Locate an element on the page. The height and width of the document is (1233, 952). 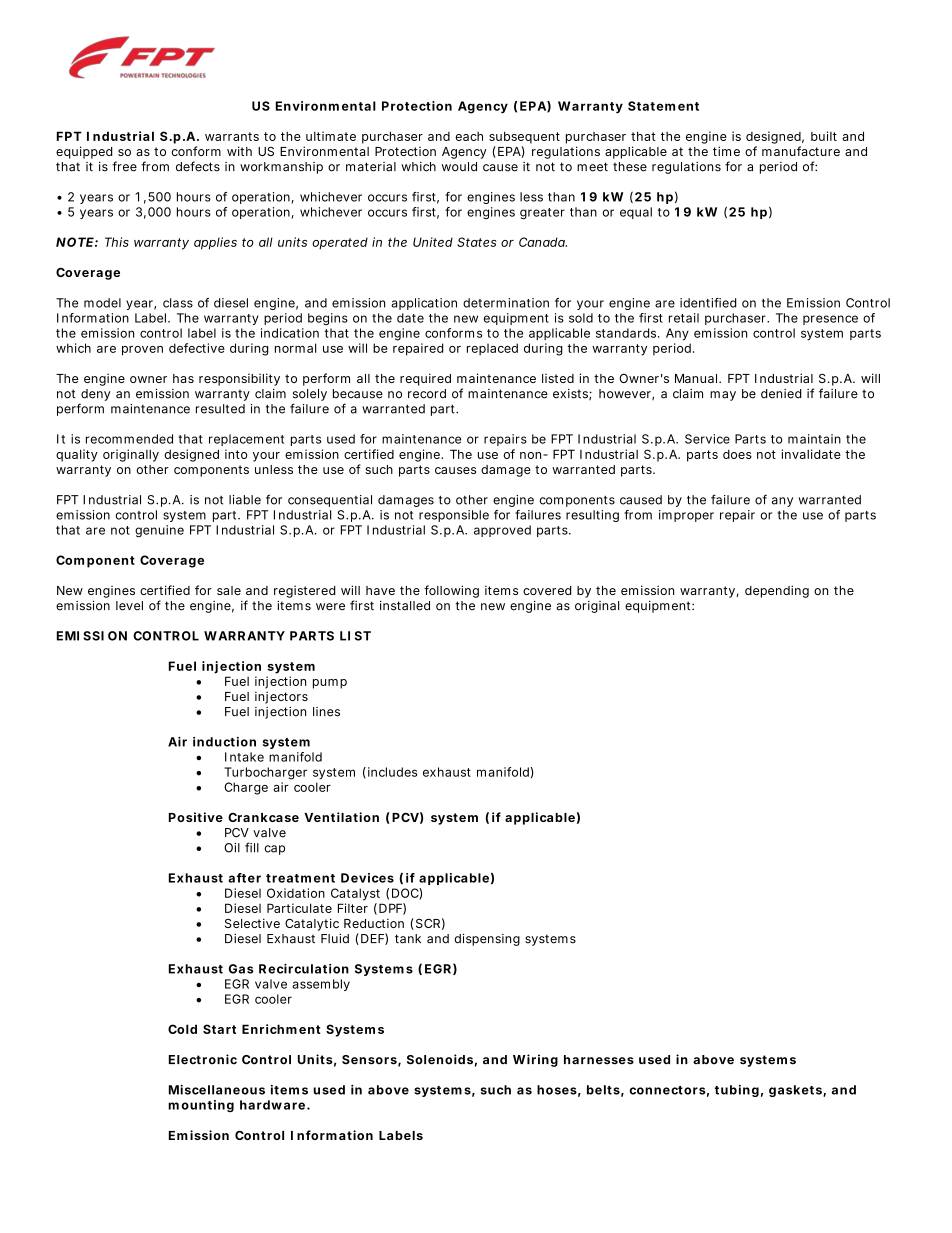
required is located at coordinates (425, 379).
